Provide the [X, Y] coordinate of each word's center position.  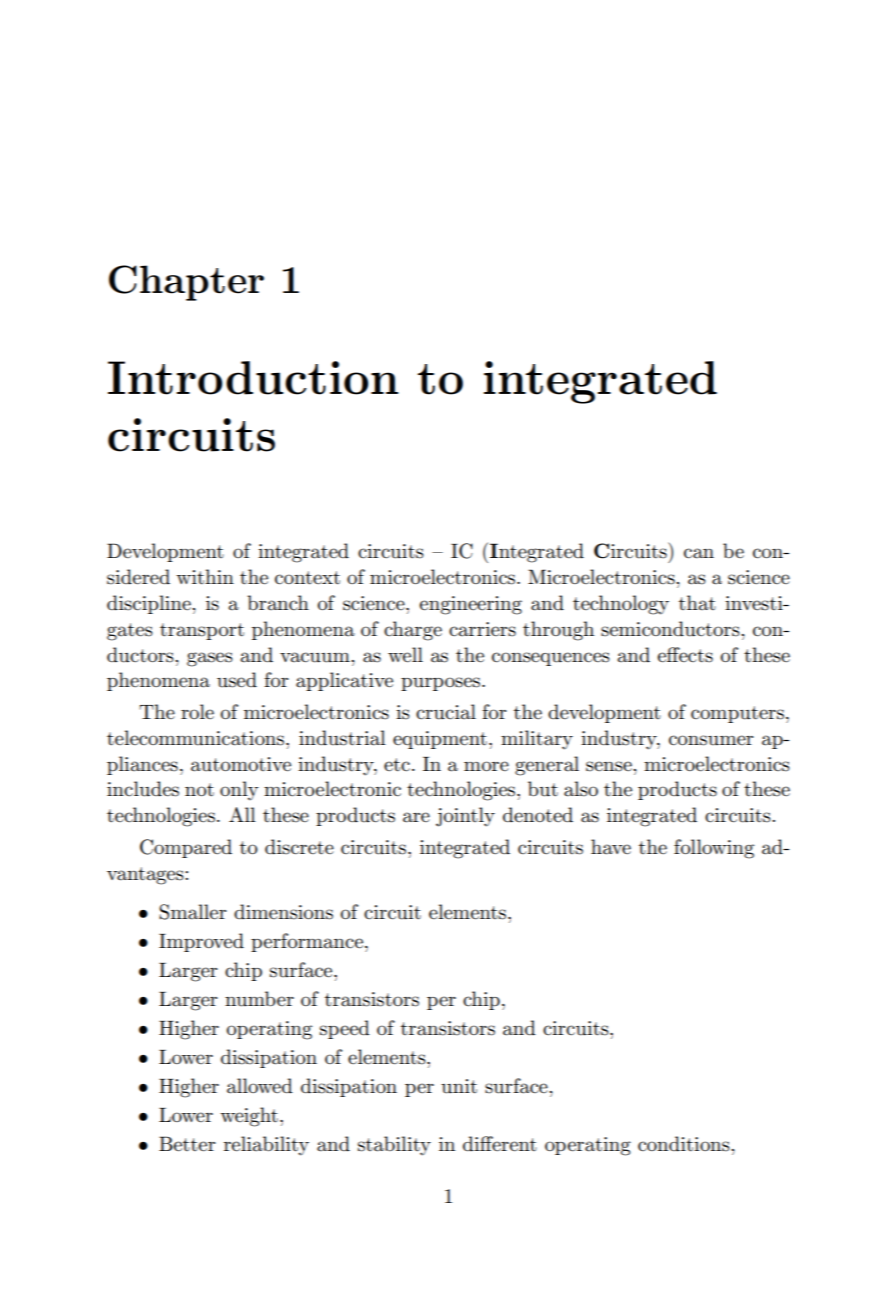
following [714, 849]
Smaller [193, 912]
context [307, 578]
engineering [471, 605]
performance [308, 942]
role [197, 712]
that [697, 603]
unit [459, 1086]
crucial [446, 712]
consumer [711, 740]
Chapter [186, 283]
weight [249, 1117]
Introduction [253, 378]
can [699, 553]
